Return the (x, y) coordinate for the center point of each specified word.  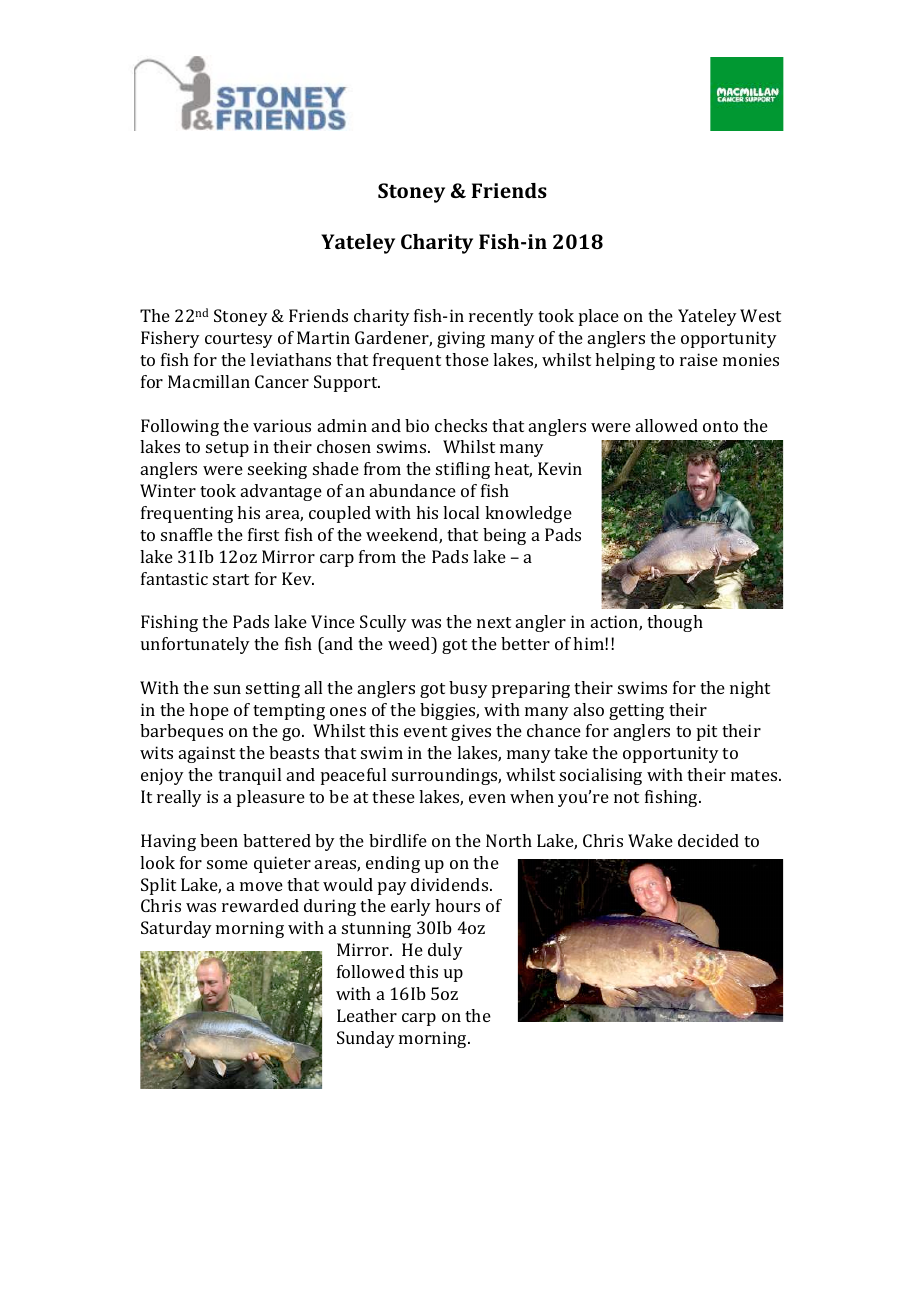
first (263, 534)
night (750, 689)
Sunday (366, 1039)
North (509, 840)
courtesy (239, 340)
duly (445, 951)
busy (468, 689)
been (219, 840)
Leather (367, 1015)
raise (699, 359)
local (461, 512)
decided (708, 840)
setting (273, 689)
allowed (667, 425)
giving (461, 339)
